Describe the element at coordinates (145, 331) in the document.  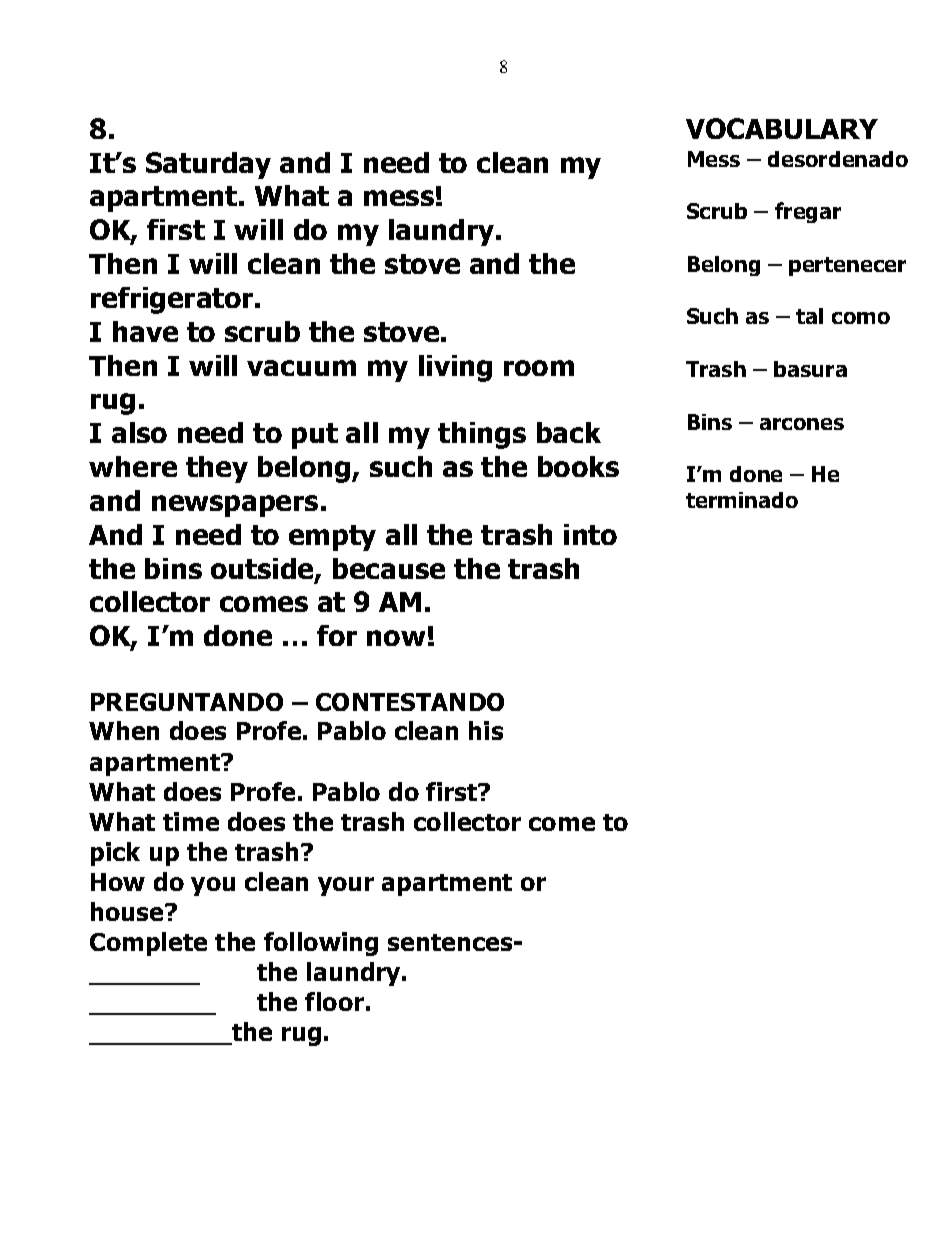
I see `have` at that location.
